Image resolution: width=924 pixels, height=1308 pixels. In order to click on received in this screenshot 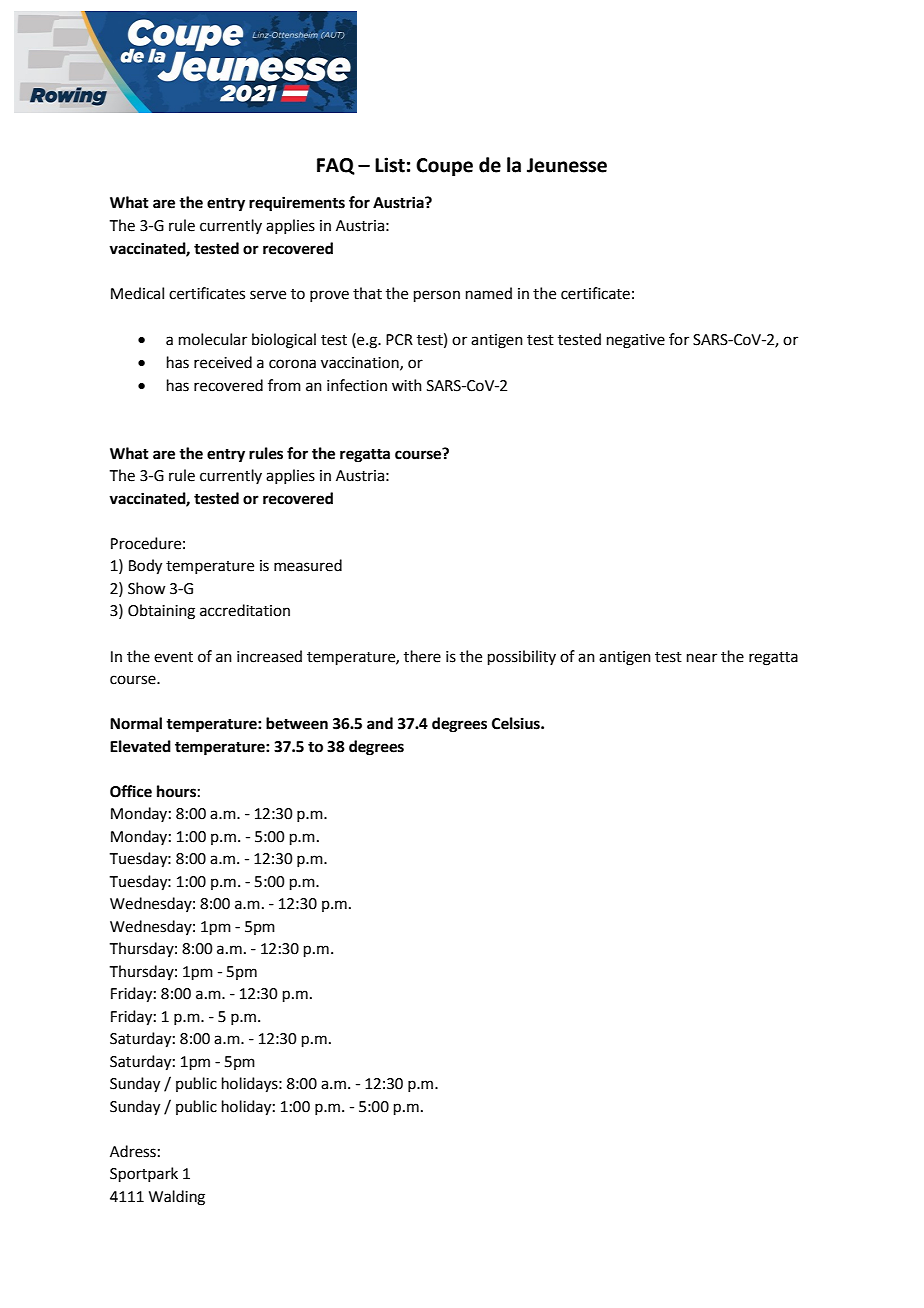, I will do `click(223, 362)`.
